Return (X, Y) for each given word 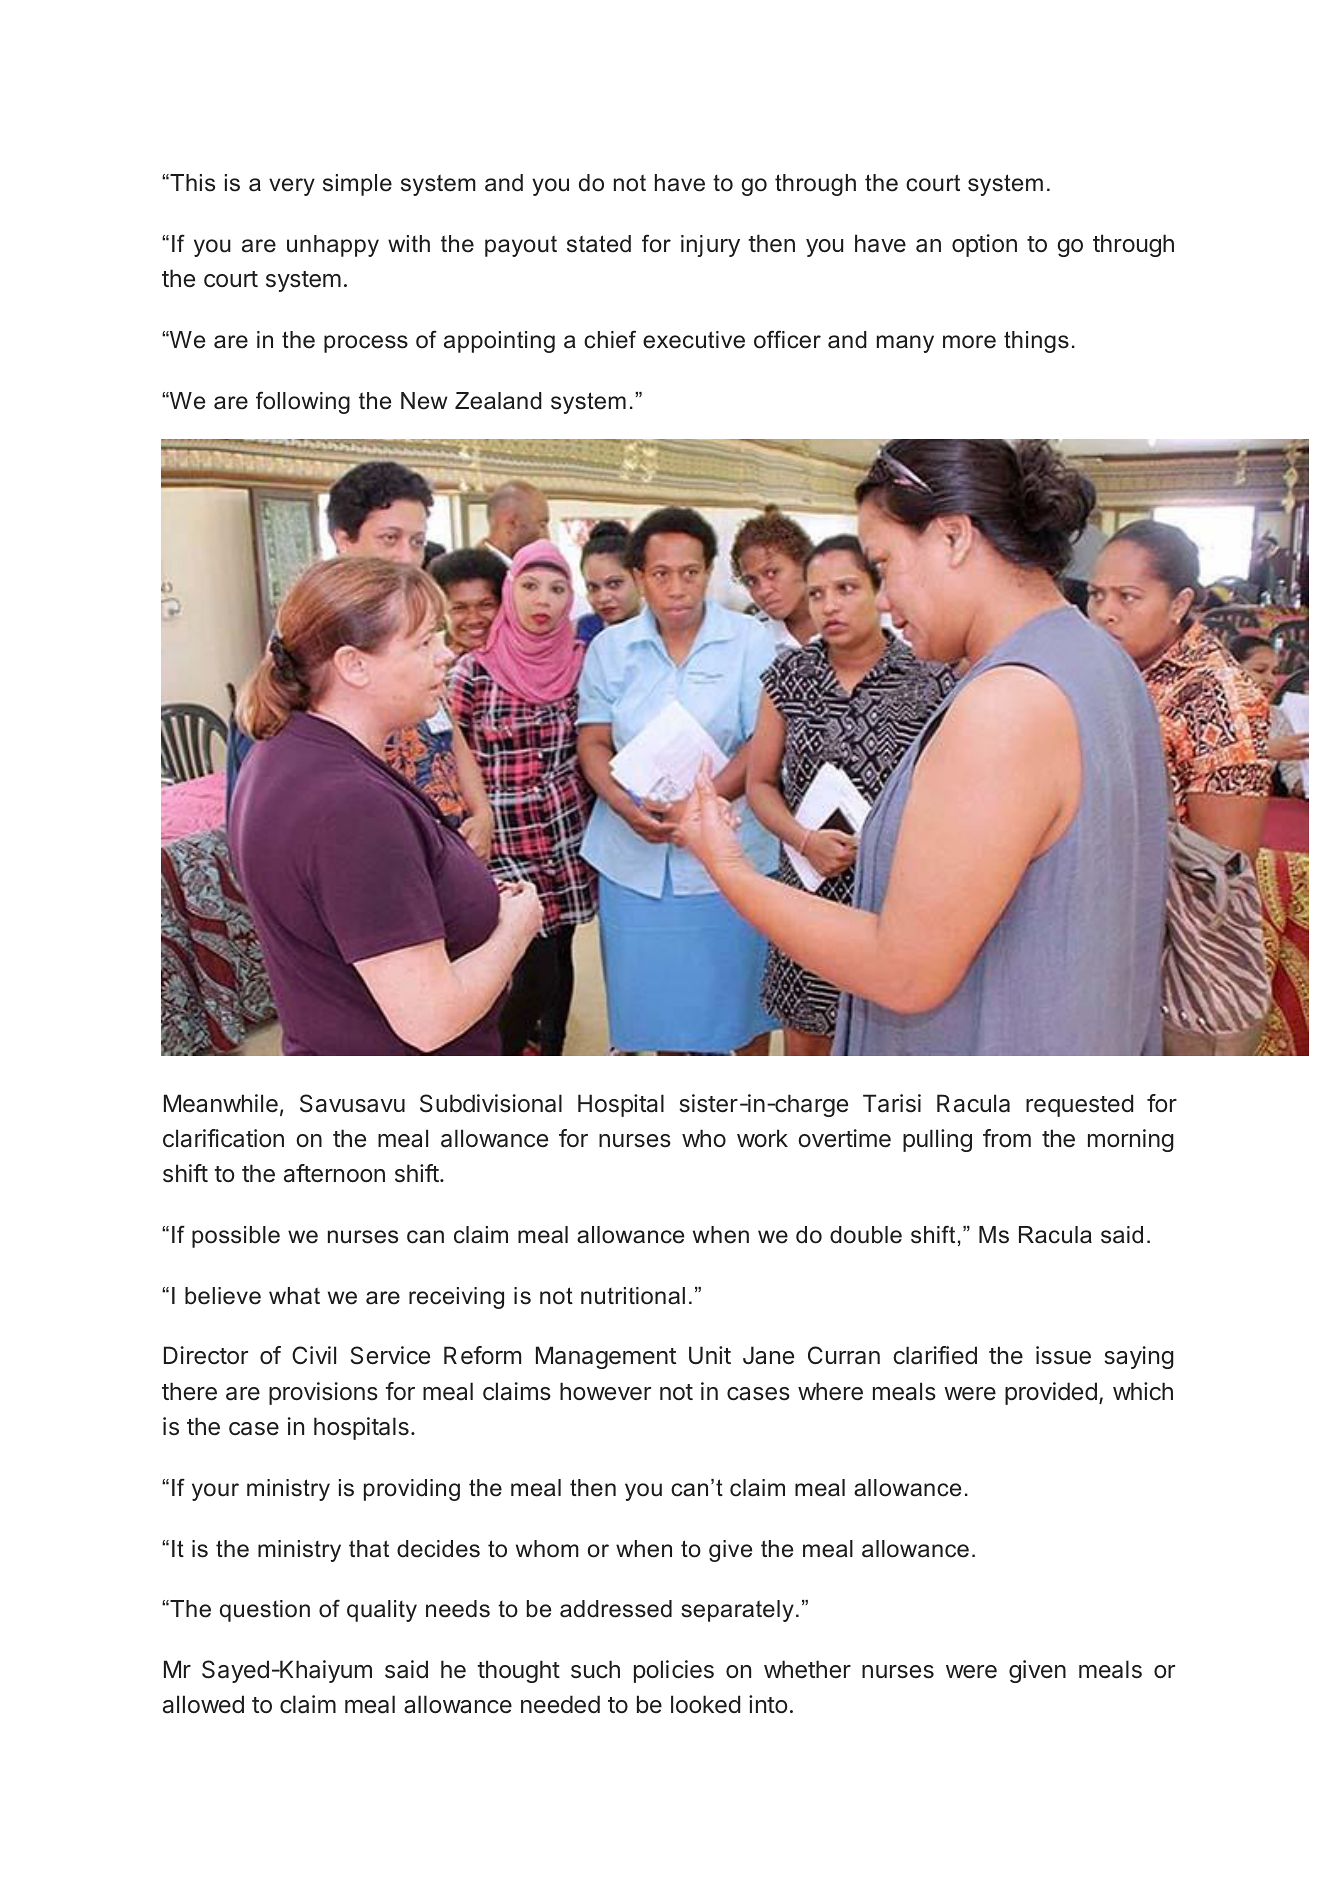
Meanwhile (221, 1103)
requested (1079, 1105)
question (265, 1611)
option (984, 245)
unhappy (333, 246)
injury (710, 246)
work (762, 1138)
